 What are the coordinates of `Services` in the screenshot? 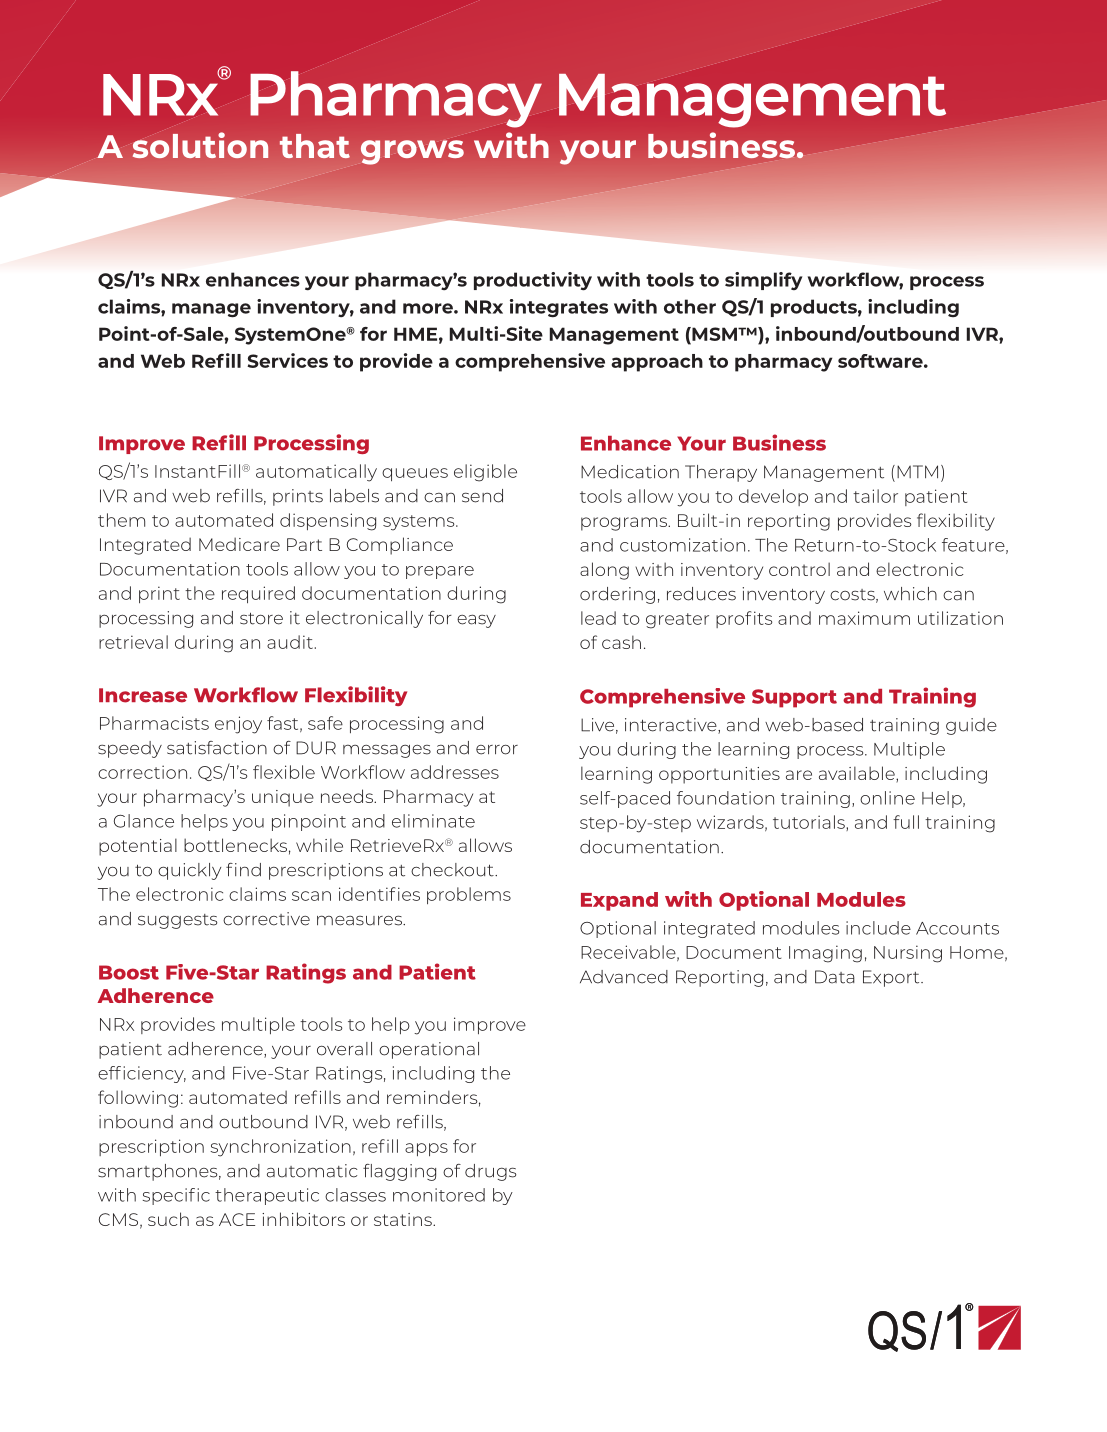 It's located at (287, 360).
